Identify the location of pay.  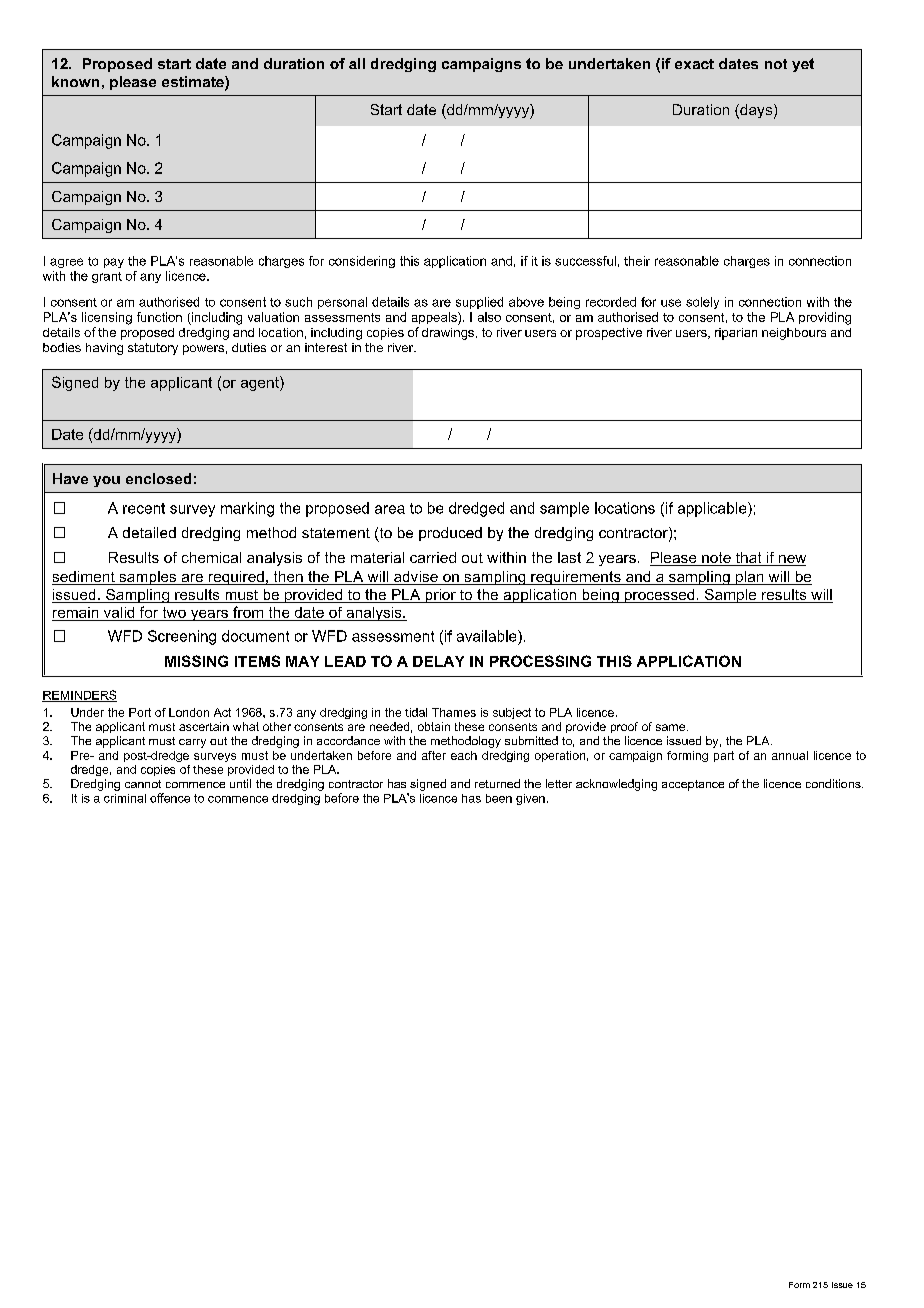
(114, 263).
